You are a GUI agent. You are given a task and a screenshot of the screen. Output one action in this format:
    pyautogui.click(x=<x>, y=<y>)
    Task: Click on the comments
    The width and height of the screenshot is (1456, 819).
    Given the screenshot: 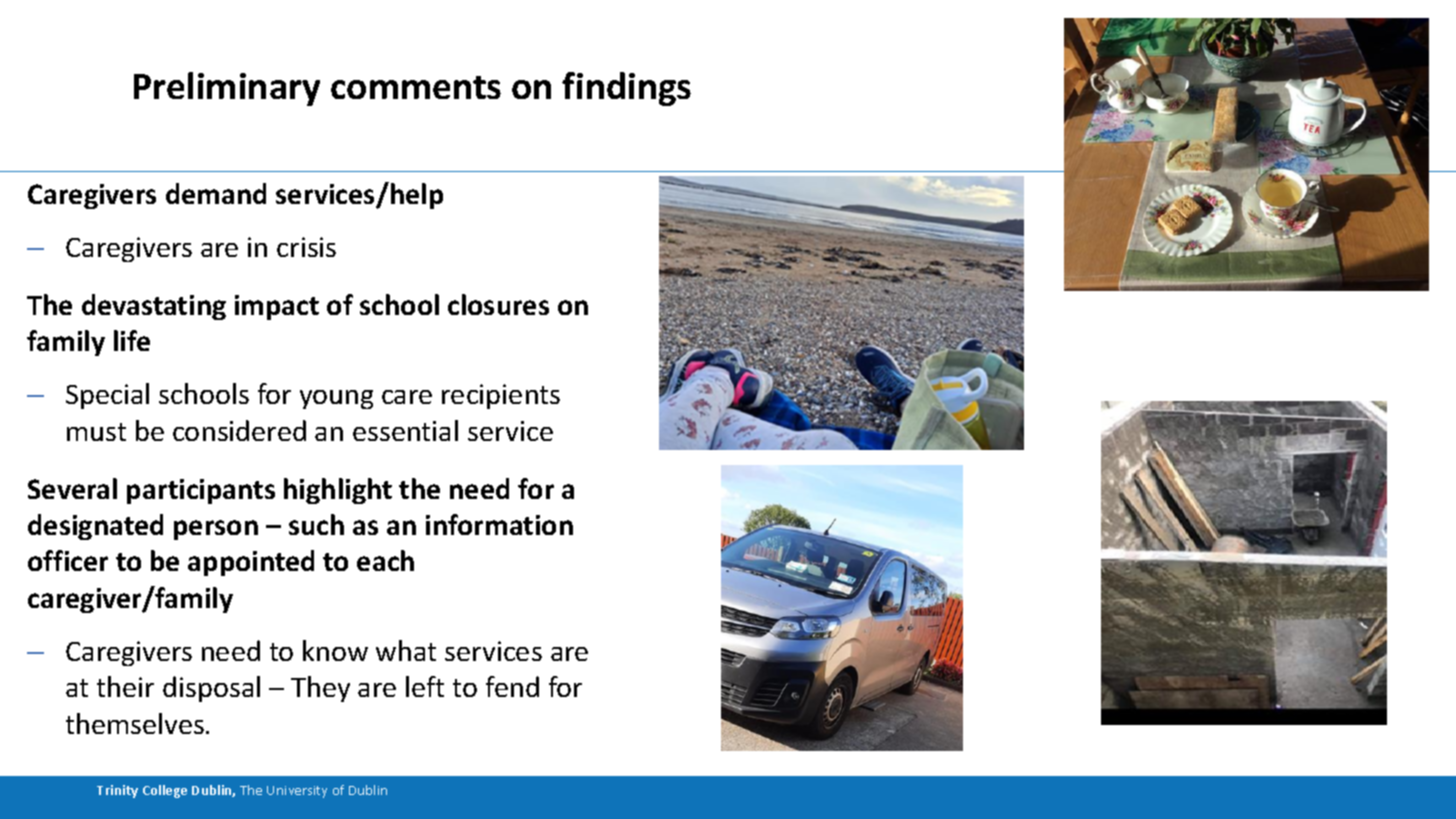 What is the action you would take?
    pyautogui.click(x=416, y=87)
